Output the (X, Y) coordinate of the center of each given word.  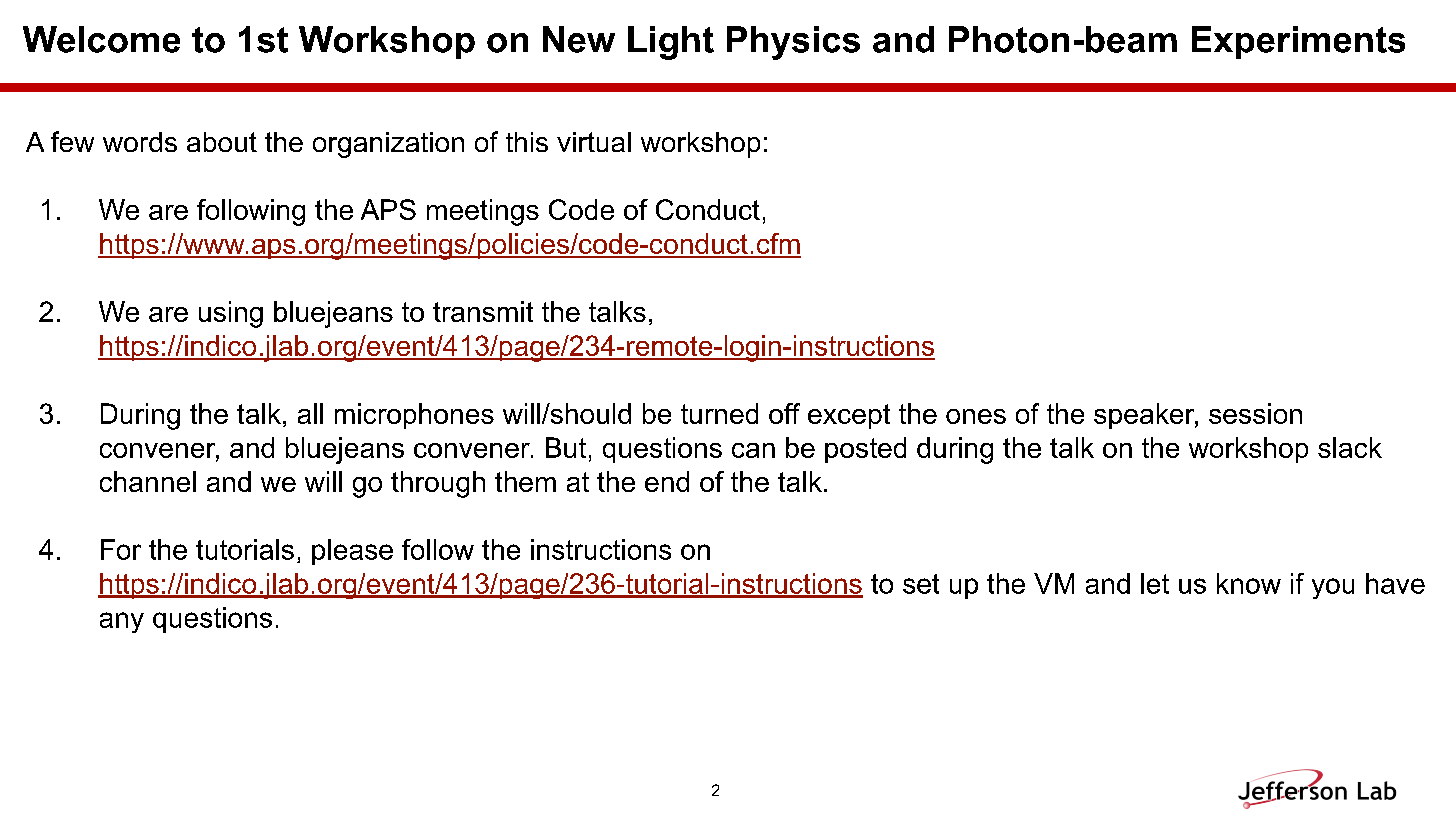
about (222, 142)
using (231, 314)
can (753, 450)
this (527, 142)
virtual (594, 142)
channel (148, 481)
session (1255, 413)
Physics (793, 43)
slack (1350, 447)
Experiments (1298, 42)
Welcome (101, 39)
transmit (483, 311)
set (921, 584)
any (122, 622)
